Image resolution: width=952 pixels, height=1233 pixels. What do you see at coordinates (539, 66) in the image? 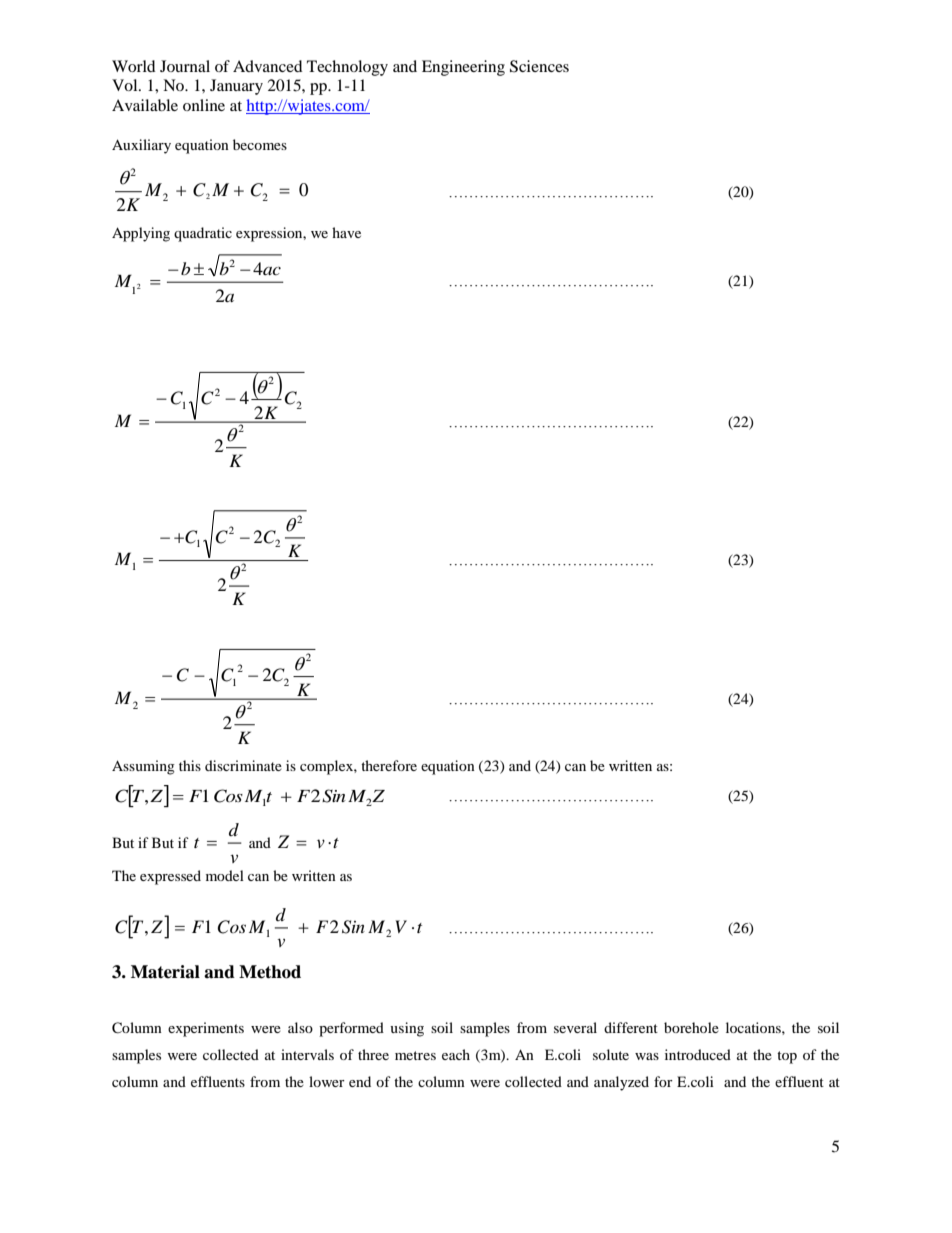
I see `Sciences` at bounding box center [539, 66].
